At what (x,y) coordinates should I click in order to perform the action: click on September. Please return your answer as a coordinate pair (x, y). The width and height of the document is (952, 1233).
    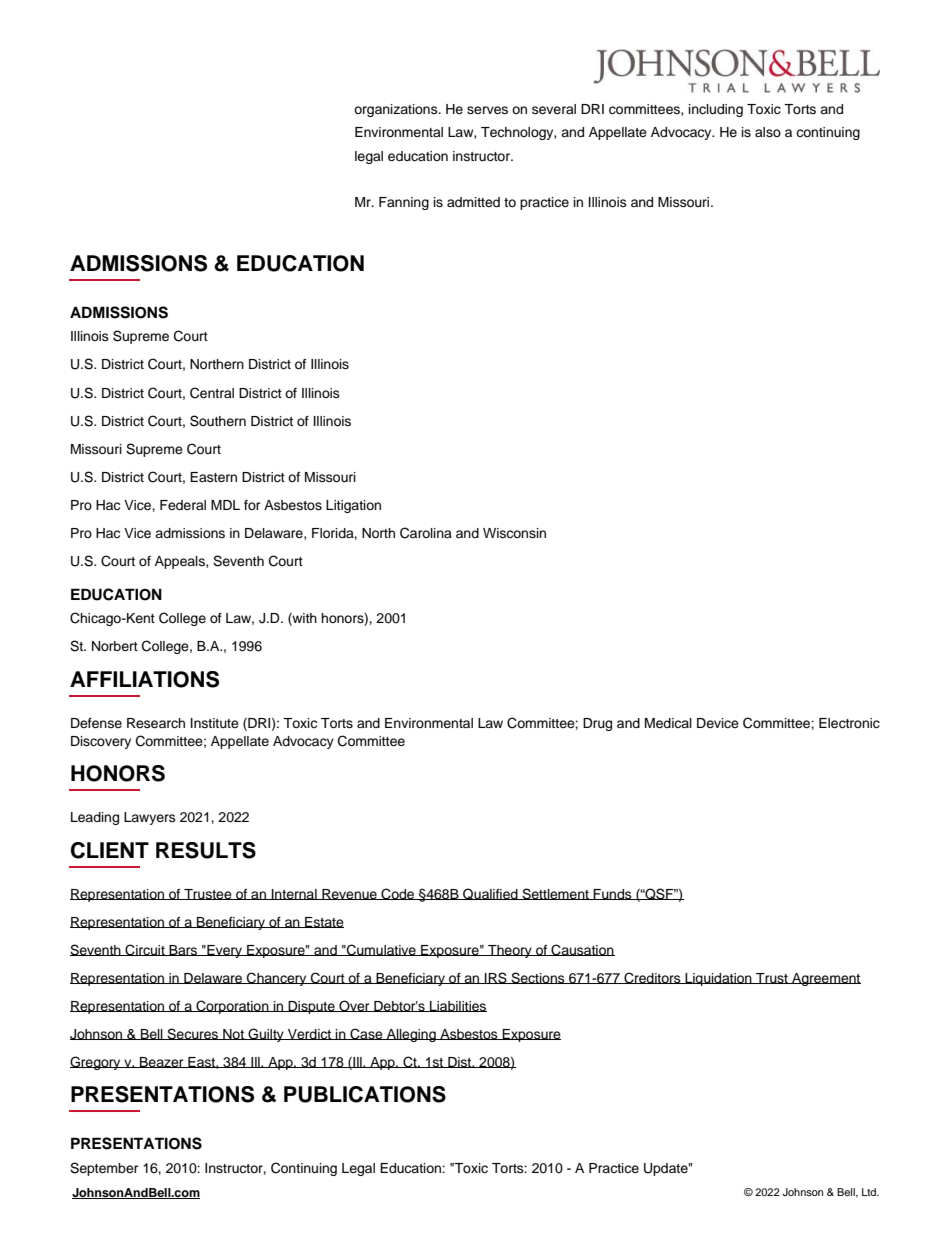
    Looking at the image, I should click on (104, 1169).
